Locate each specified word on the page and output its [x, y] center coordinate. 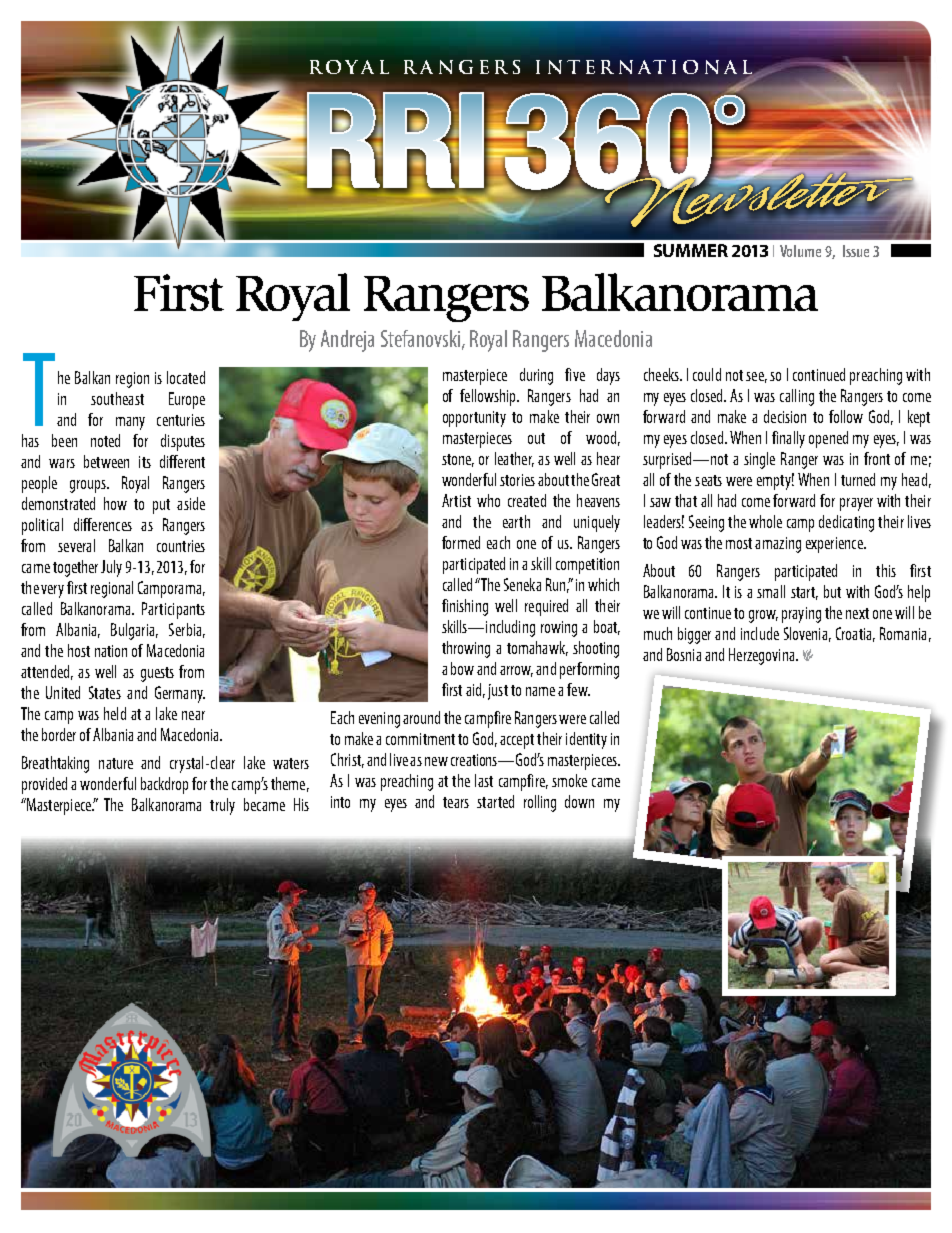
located [186, 377]
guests [157, 674]
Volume [800, 251]
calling [797, 397]
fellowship [489, 397]
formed [461, 542]
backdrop [164, 785]
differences [103, 524]
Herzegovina [763, 656]
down [579, 801]
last [484, 780]
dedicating [846, 523]
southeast [117, 398]
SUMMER [691, 250]
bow [462, 668]
